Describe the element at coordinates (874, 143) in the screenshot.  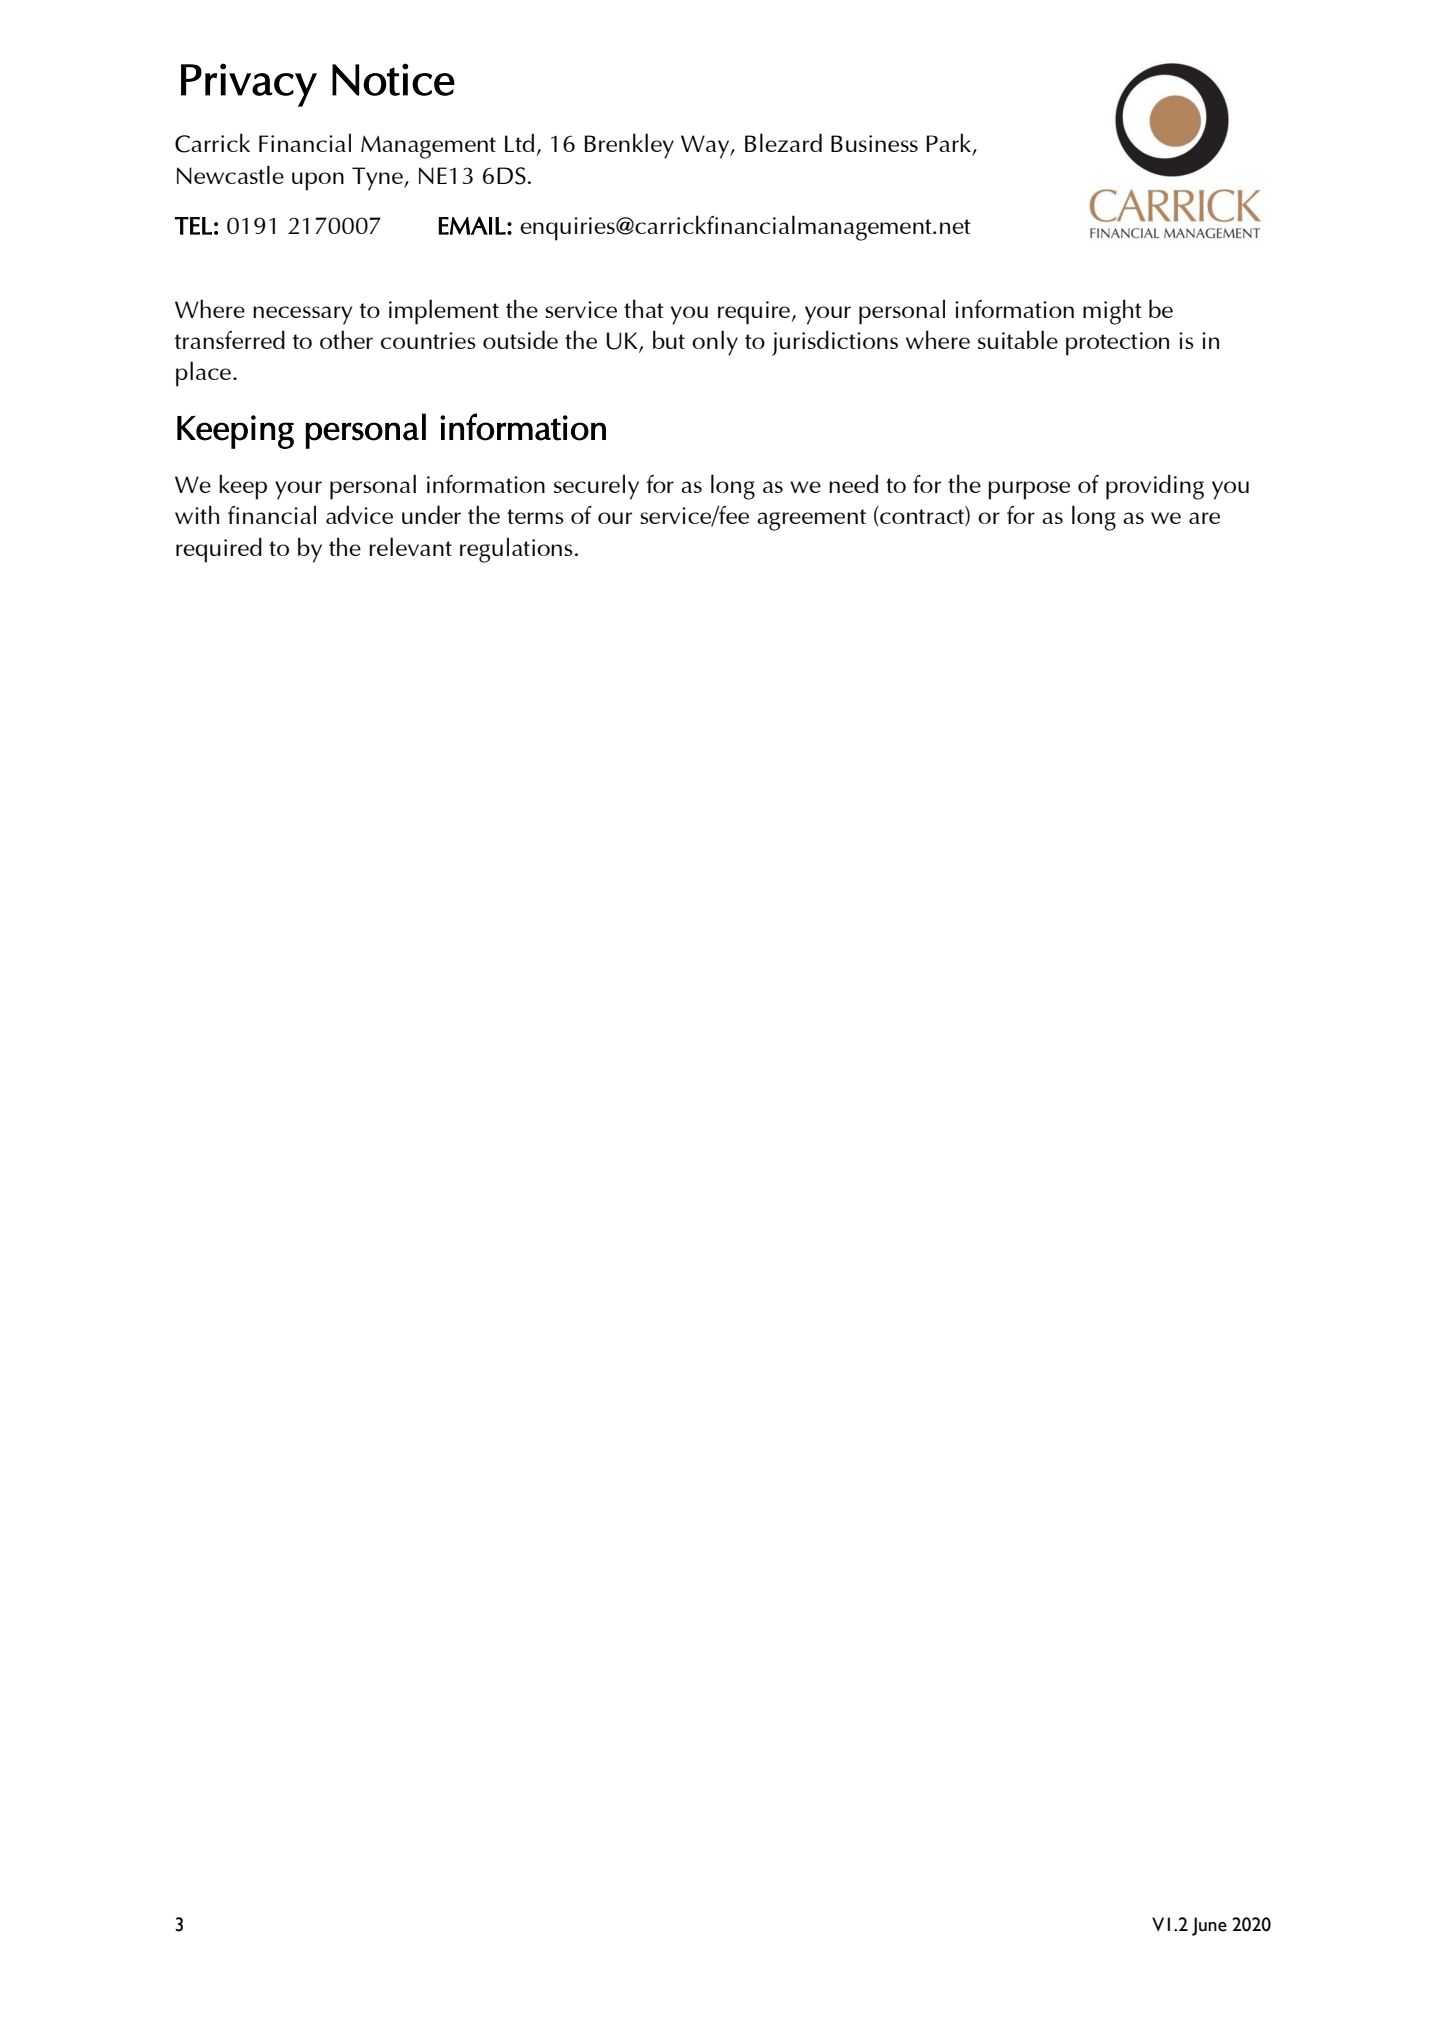
I see `Business` at that location.
